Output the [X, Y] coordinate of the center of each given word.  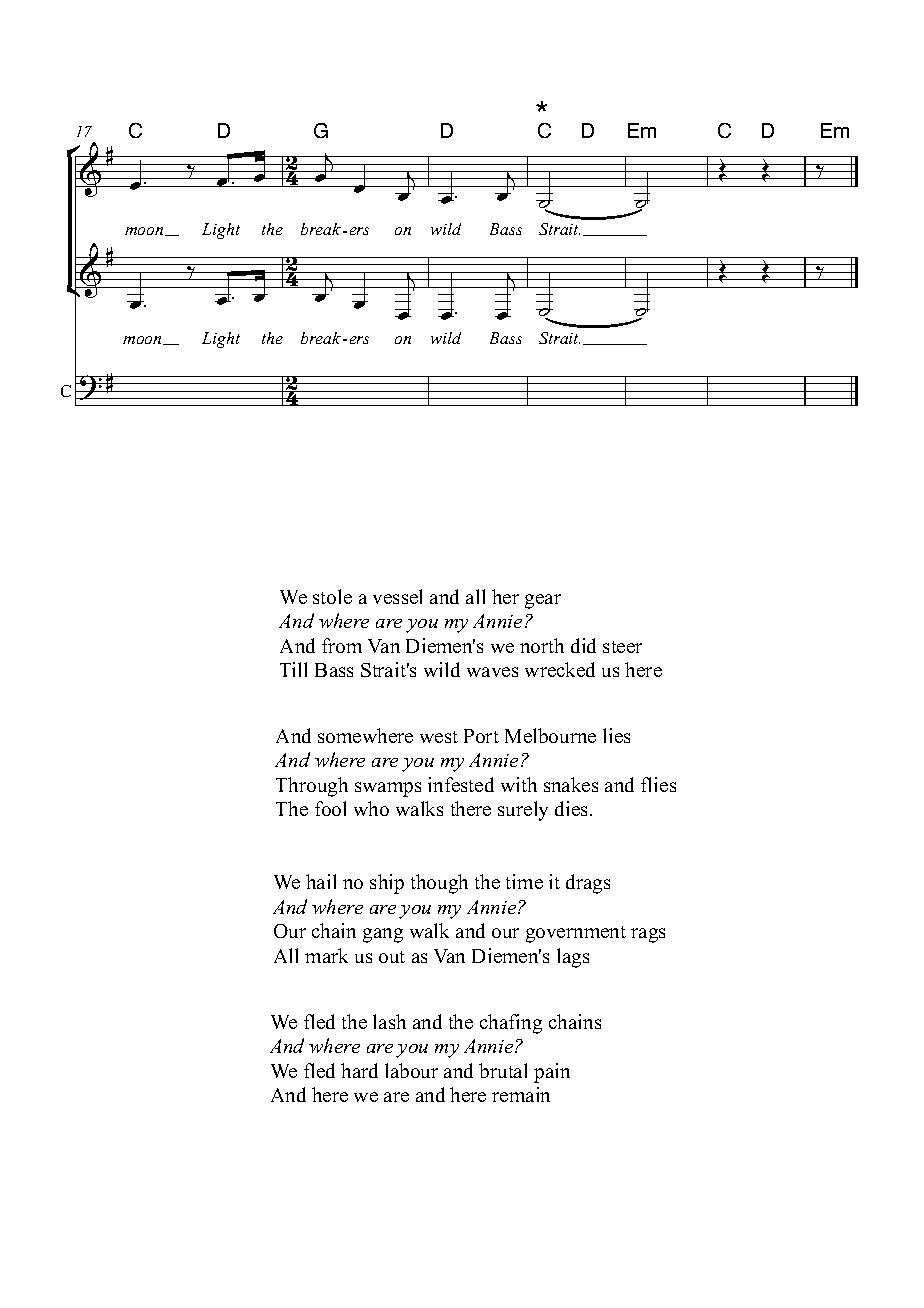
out [392, 957]
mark [326, 955]
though [439, 884]
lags [573, 958]
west [439, 737]
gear [543, 601]
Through [312, 787]
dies [573, 808]
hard [359, 1070]
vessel [397, 596]
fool [330, 808]
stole [332, 596]
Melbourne [550, 735]
